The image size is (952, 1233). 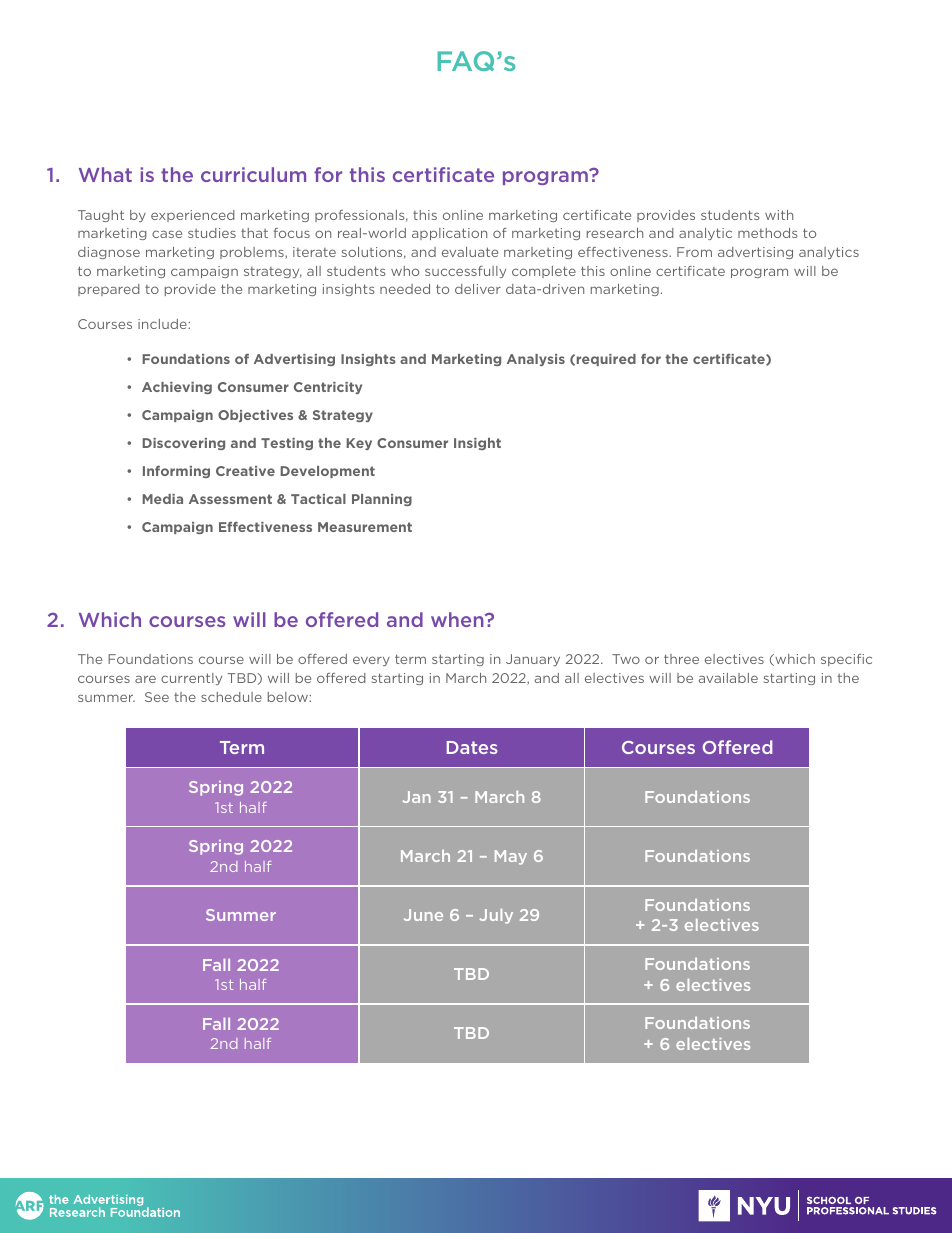 What do you see at coordinates (779, 215) in the document?
I see `with` at bounding box center [779, 215].
